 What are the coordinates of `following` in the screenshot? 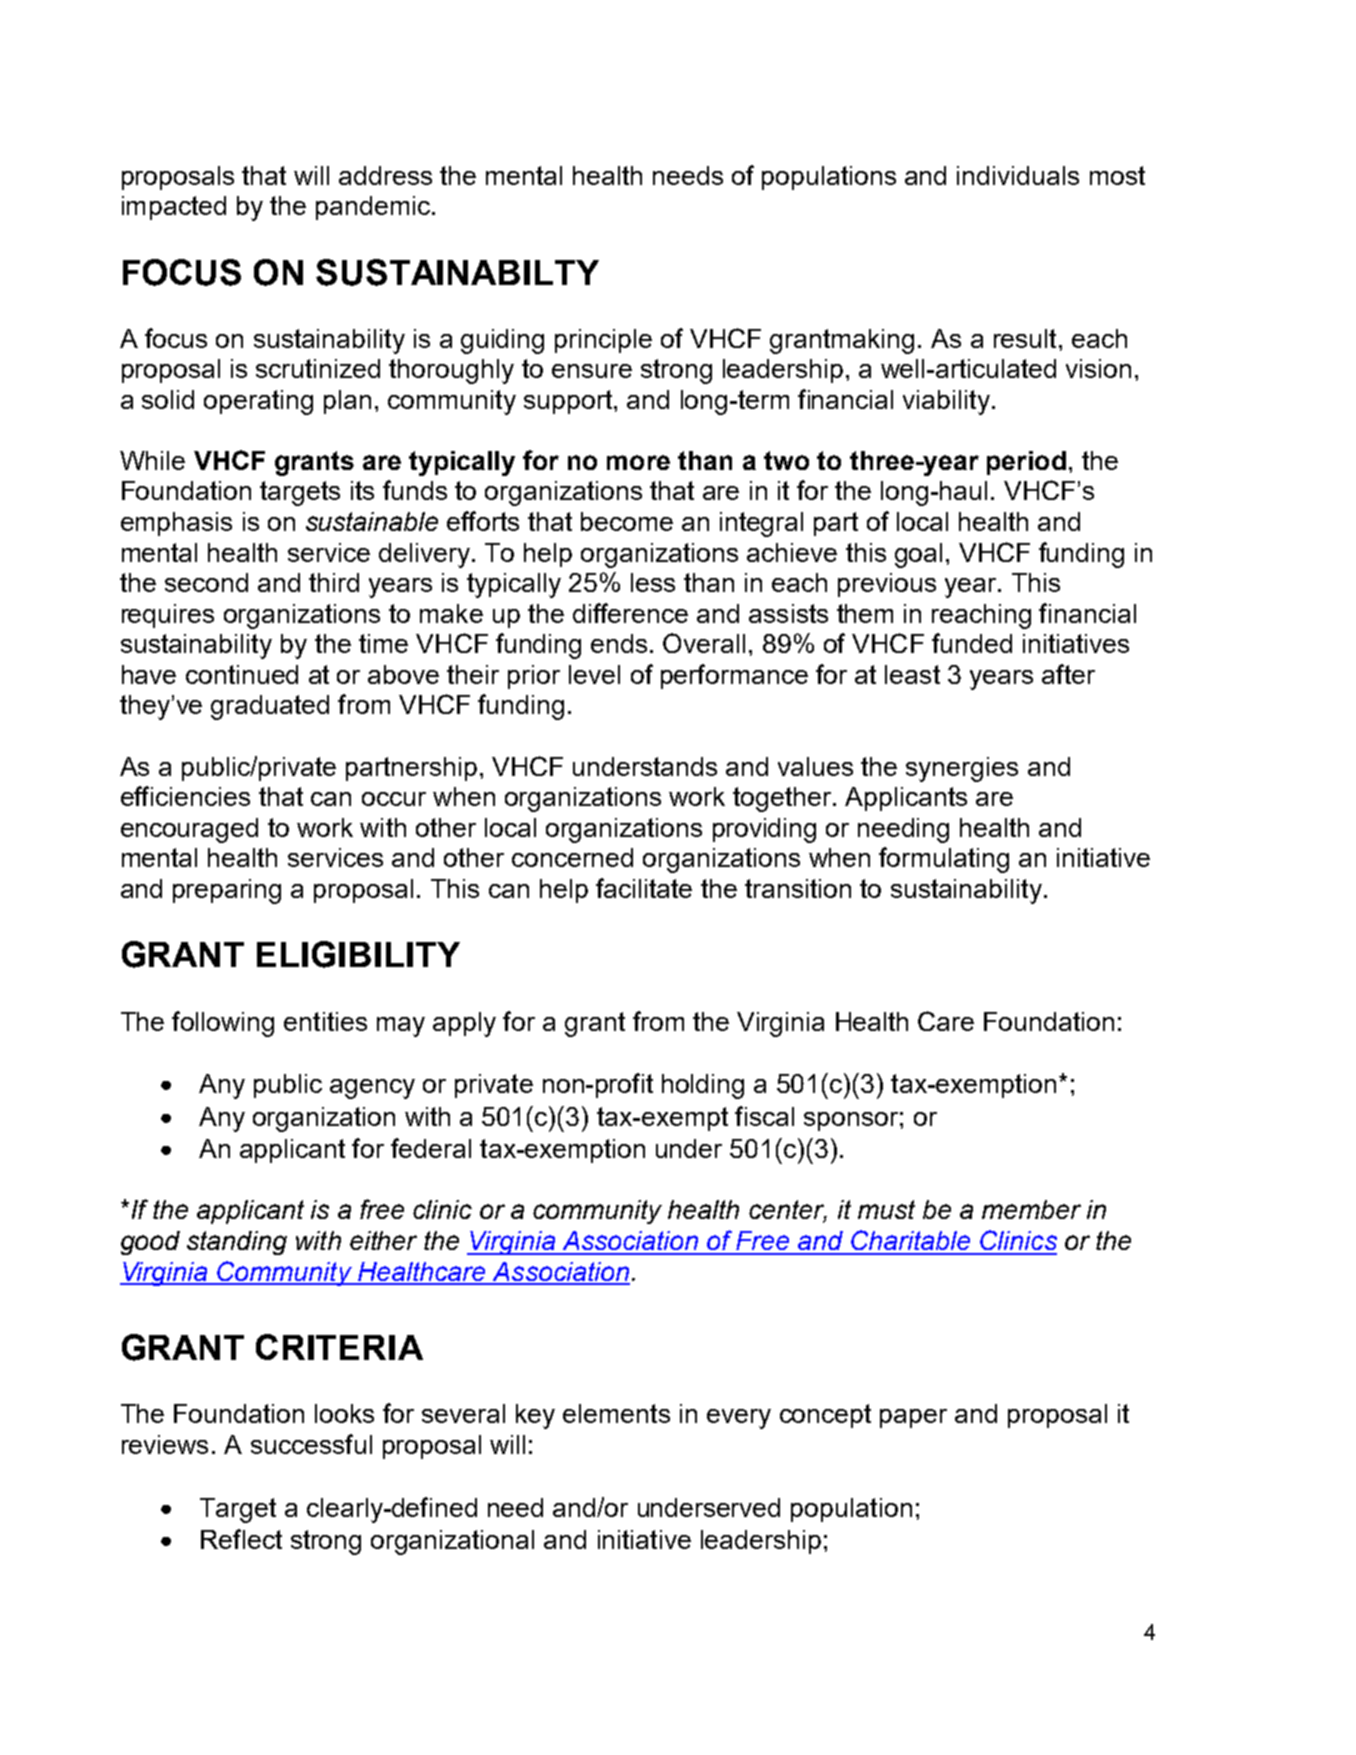 It's located at (223, 1024).
